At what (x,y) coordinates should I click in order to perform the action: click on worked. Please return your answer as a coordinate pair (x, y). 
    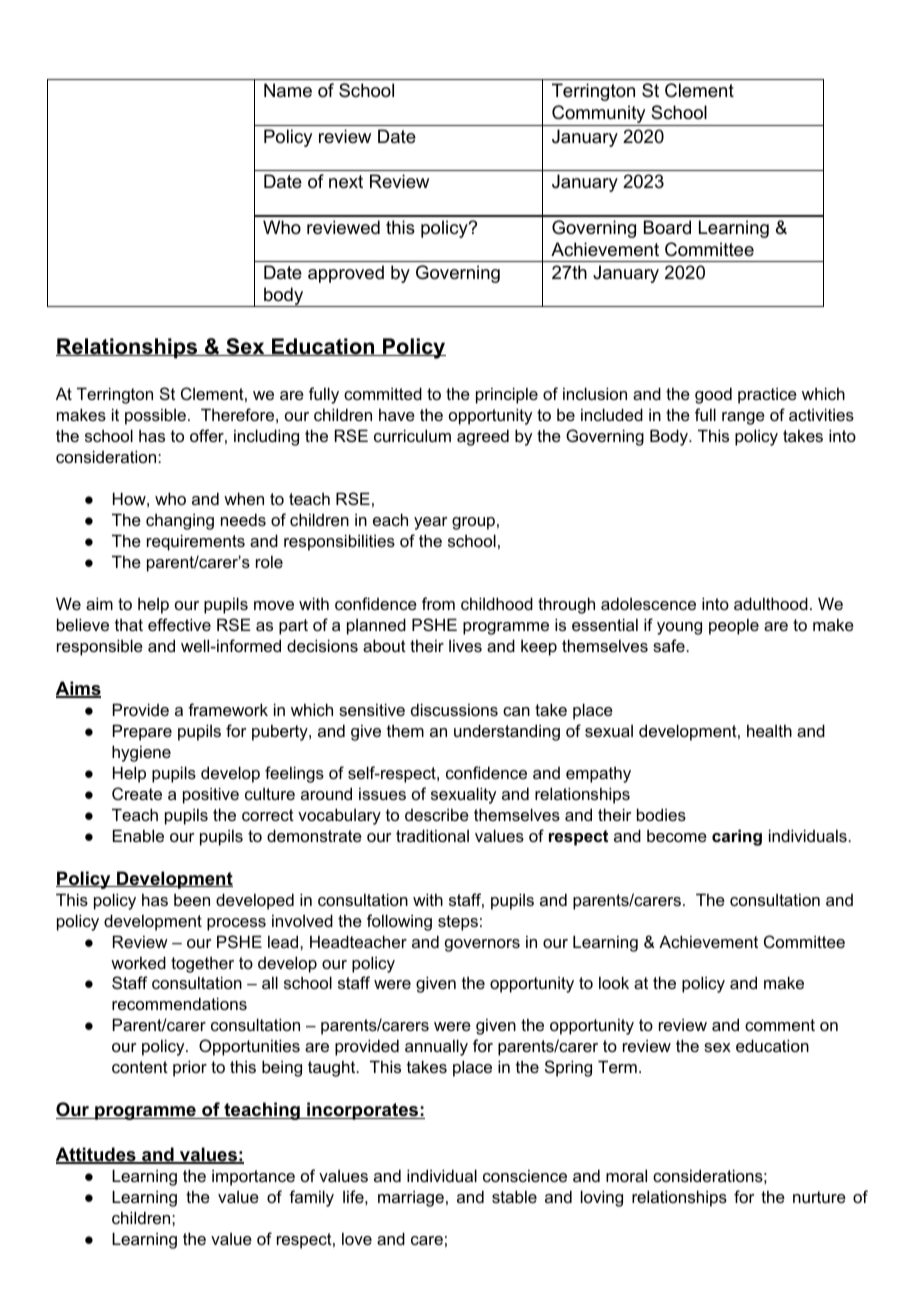
    Looking at the image, I should click on (138, 962).
